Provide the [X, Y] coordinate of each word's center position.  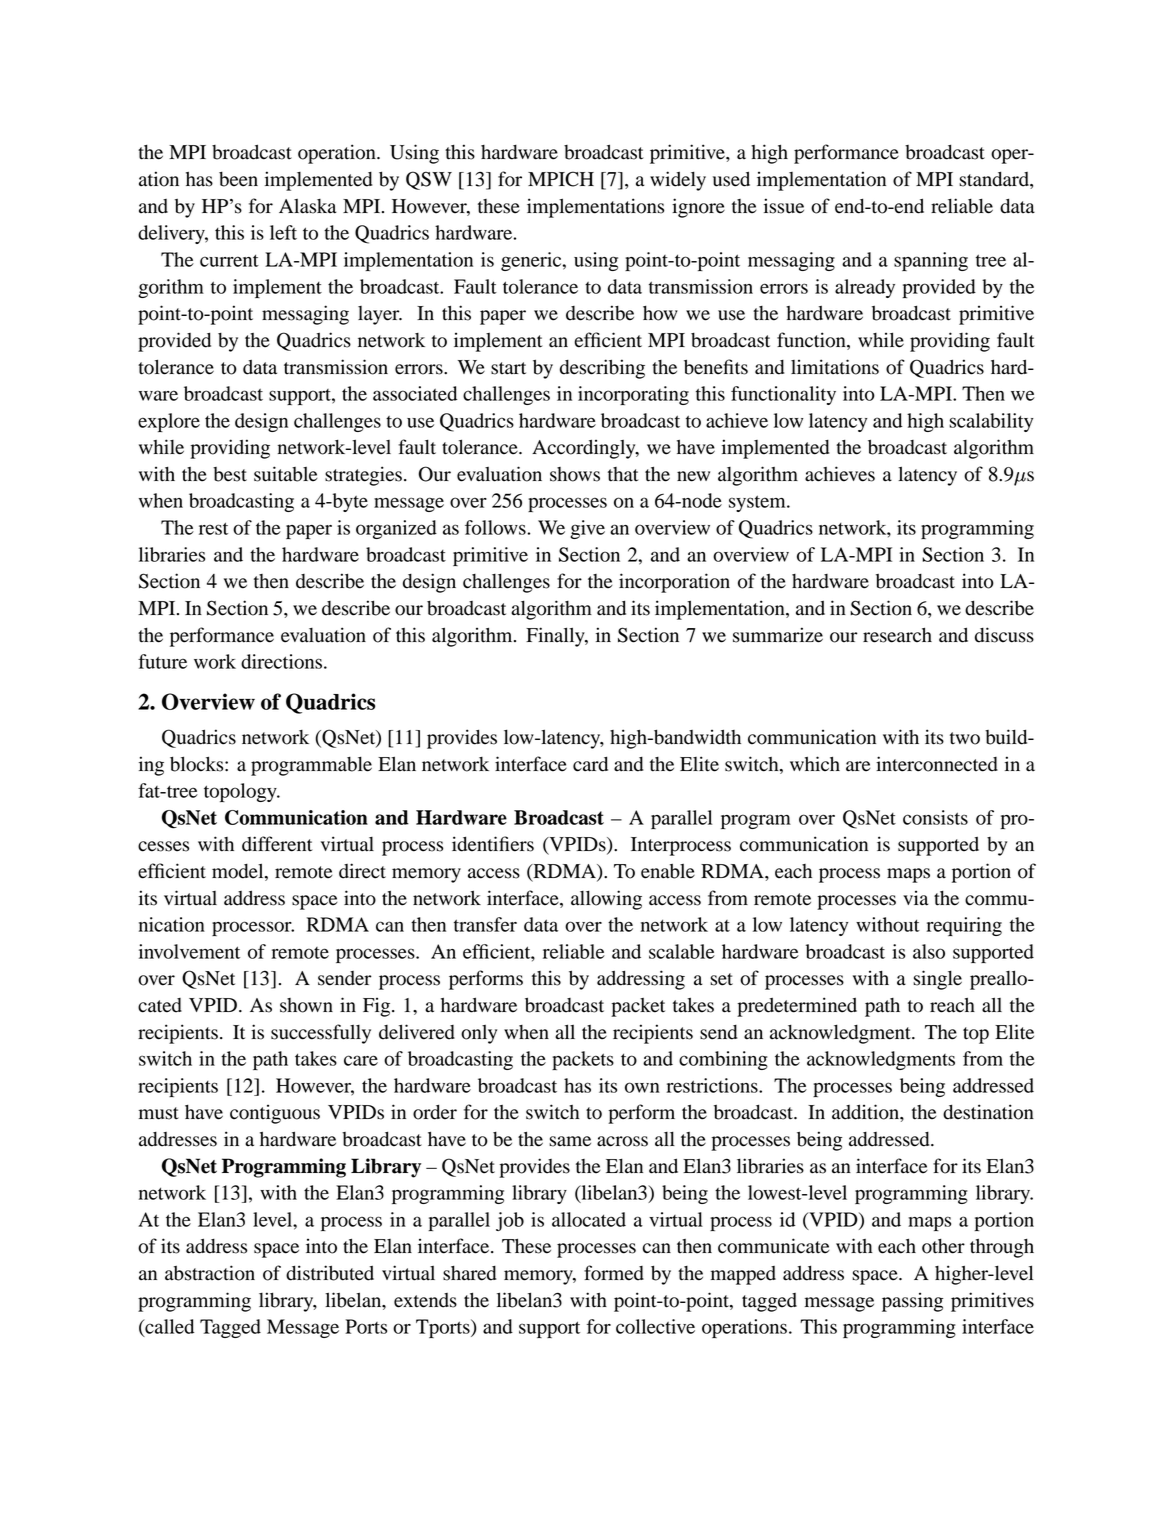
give [588, 529]
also [929, 951]
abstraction [210, 1273]
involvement [189, 951]
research [897, 635]
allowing [606, 900]
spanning [931, 261]
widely [678, 181]
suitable [285, 474]
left [283, 232]
